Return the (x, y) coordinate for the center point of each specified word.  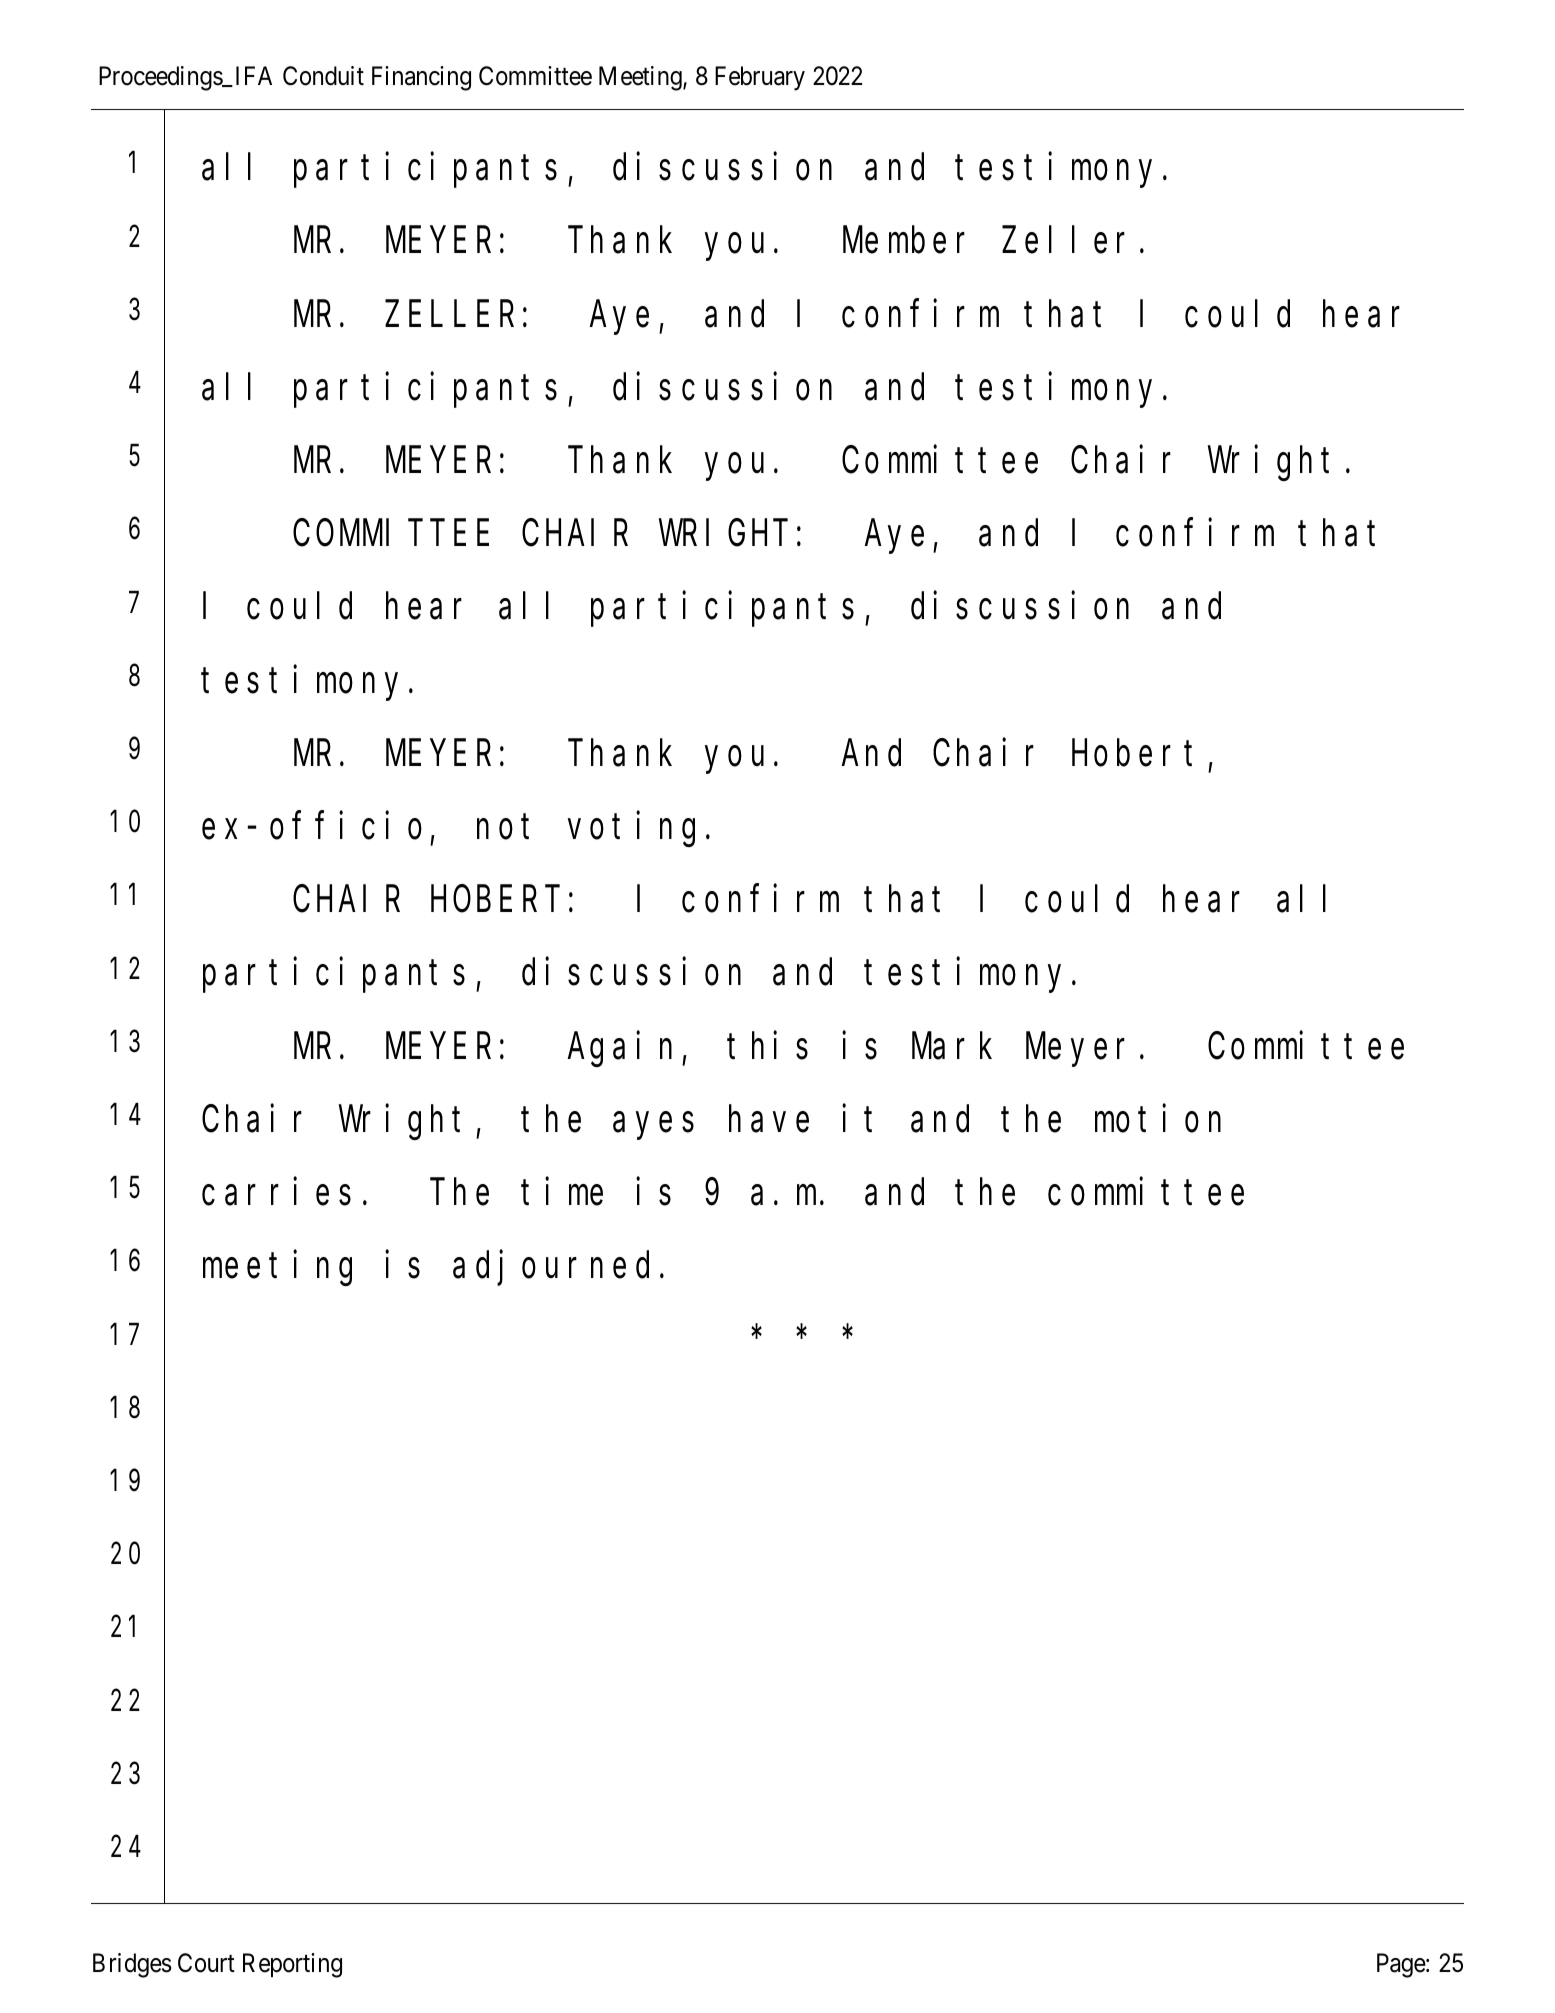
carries (276, 1192)
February (760, 78)
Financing (421, 78)
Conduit (323, 76)
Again (625, 1049)
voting (631, 829)
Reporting (292, 1965)
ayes (653, 1126)
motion (1158, 1119)
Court (206, 1963)
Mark (952, 1046)
